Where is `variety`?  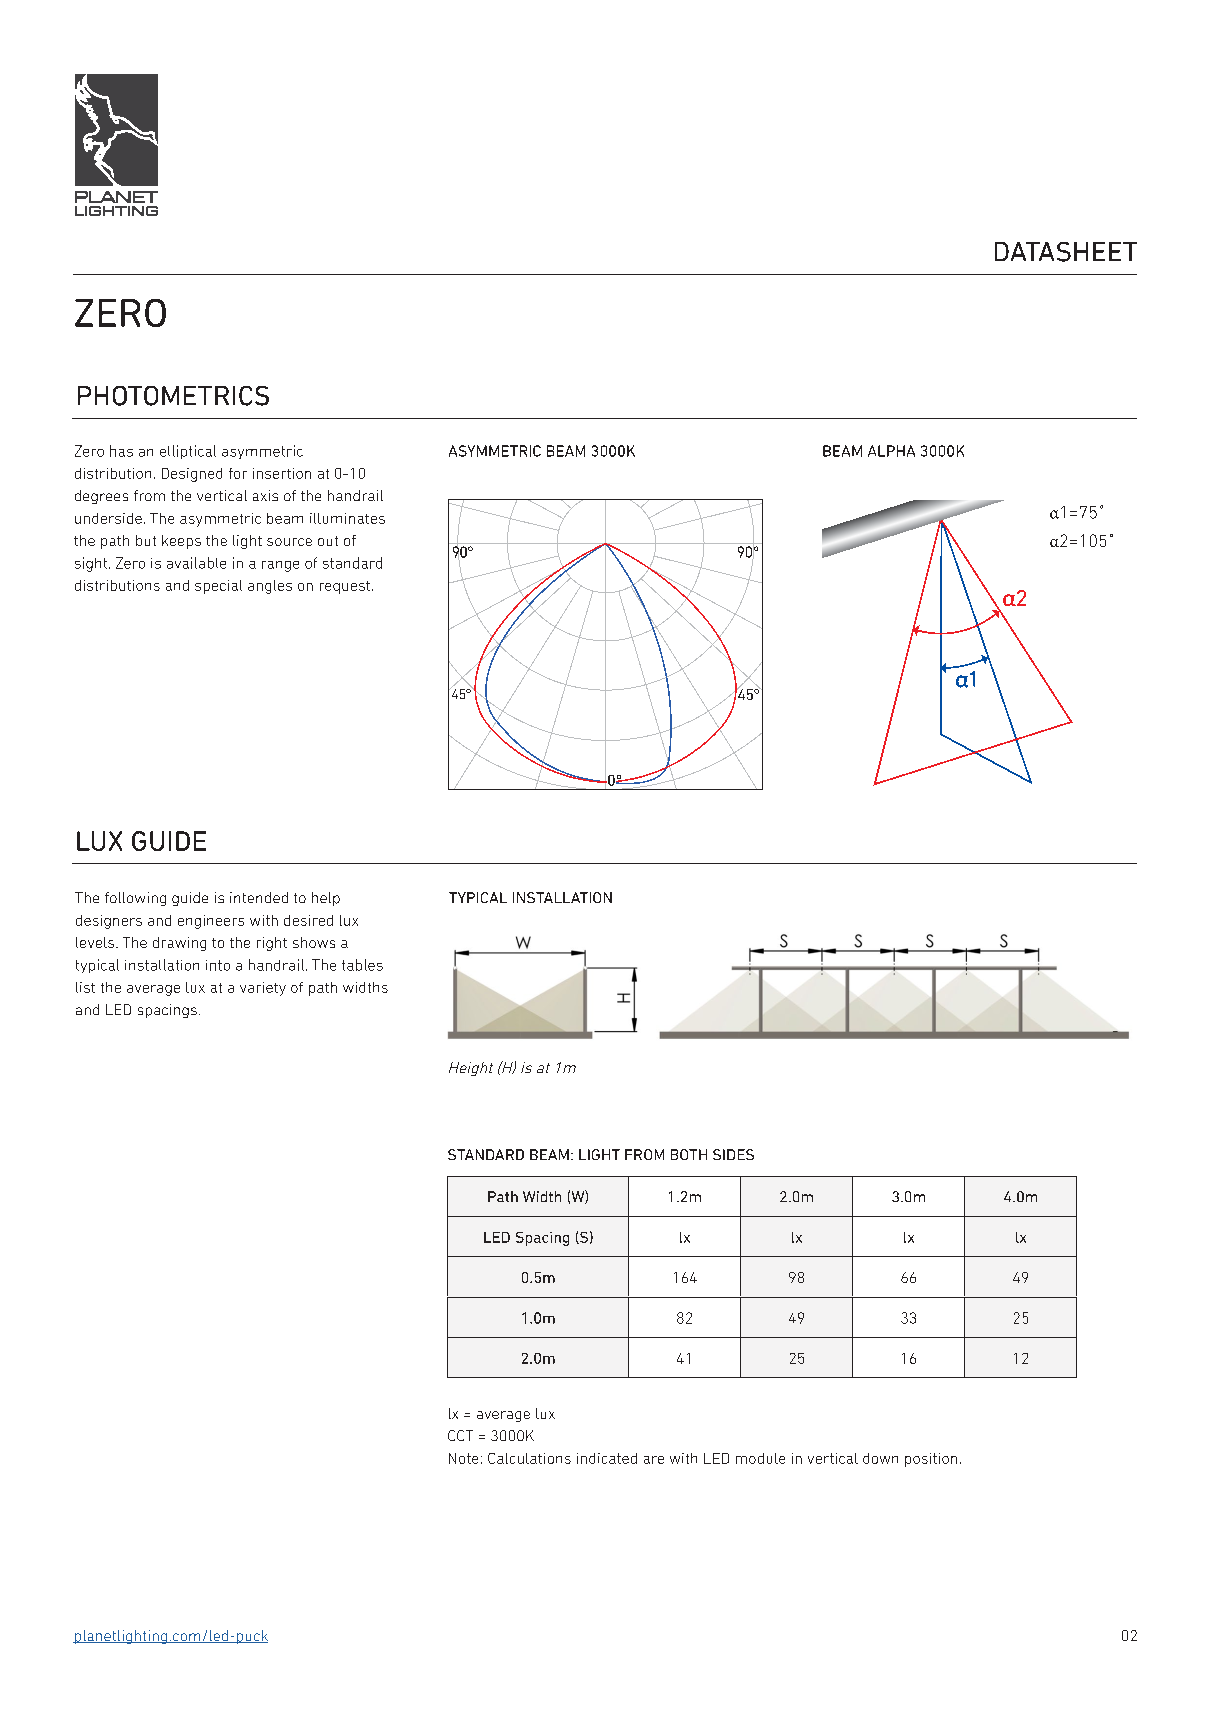
variety is located at coordinates (263, 989).
